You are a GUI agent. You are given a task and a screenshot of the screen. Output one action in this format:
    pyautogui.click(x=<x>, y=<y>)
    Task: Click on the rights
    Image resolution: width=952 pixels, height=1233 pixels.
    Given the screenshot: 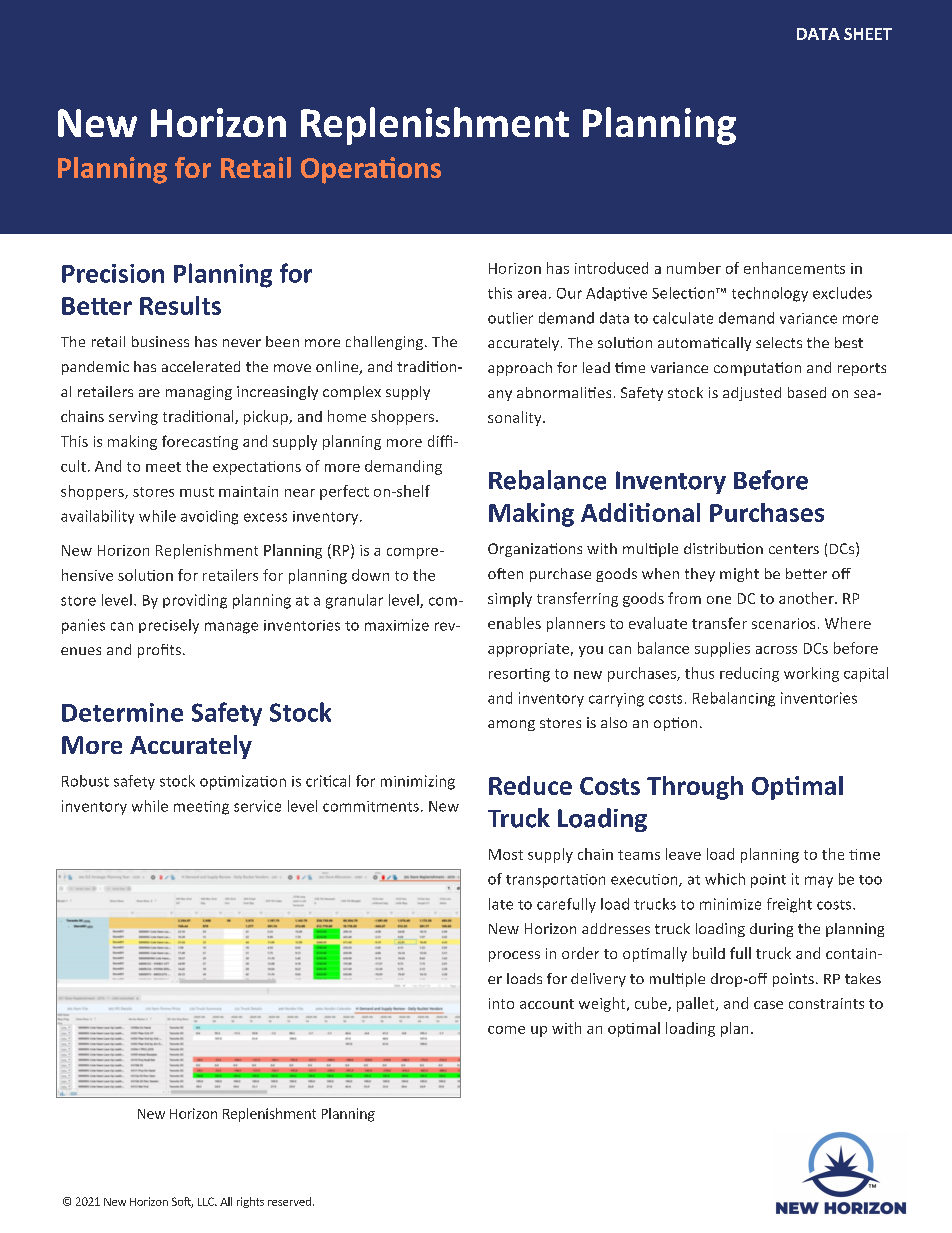 What is the action you would take?
    pyautogui.click(x=250, y=1202)
